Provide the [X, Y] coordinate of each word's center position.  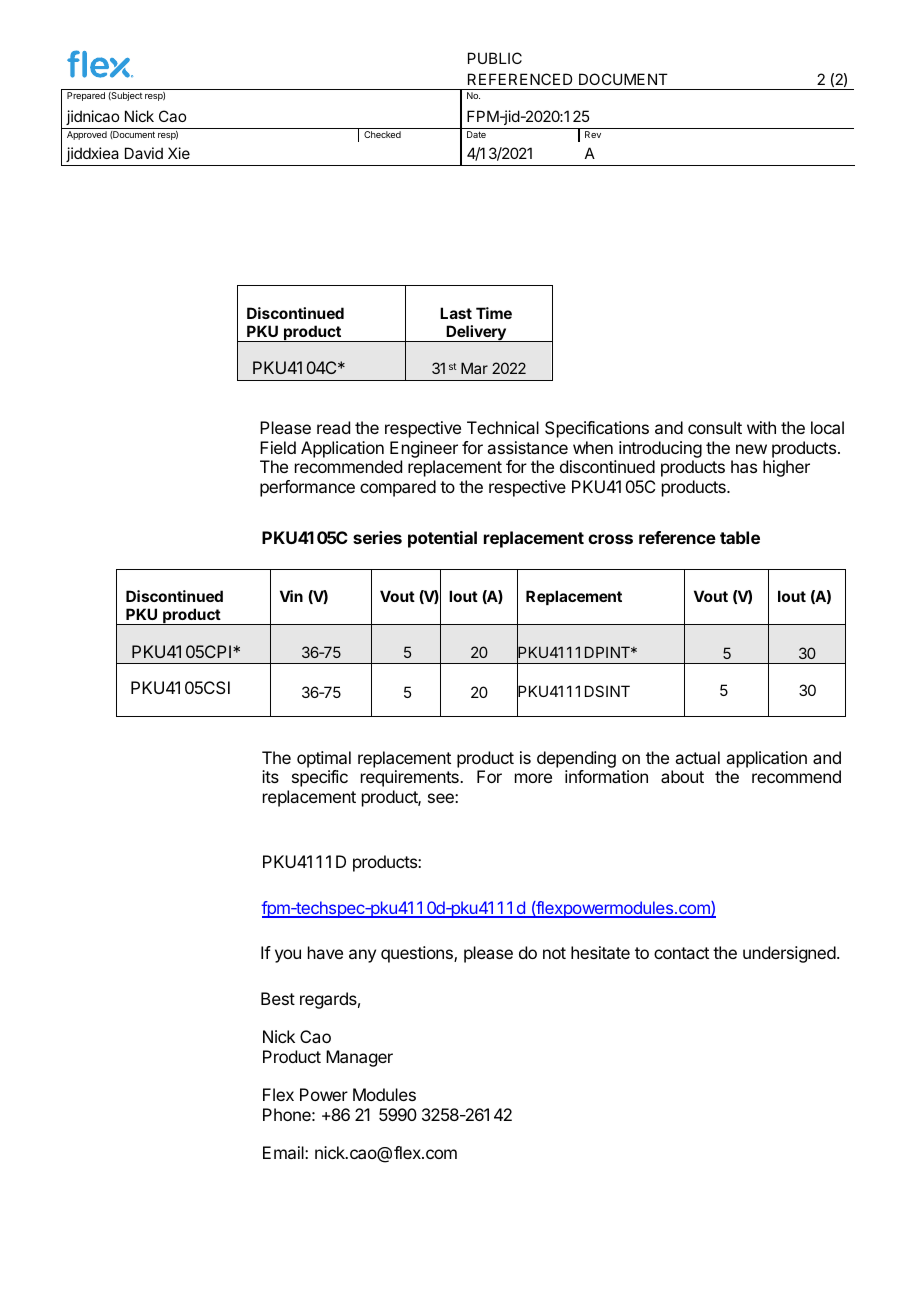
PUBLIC [495, 58]
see [442, 798]
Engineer [424, 451]
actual [697, 757]
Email [284, 1152]
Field [278, 447]
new [751, 449]
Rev [593, 134]
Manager [359, 1058]
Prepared [86, 96]
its [270, 776]
